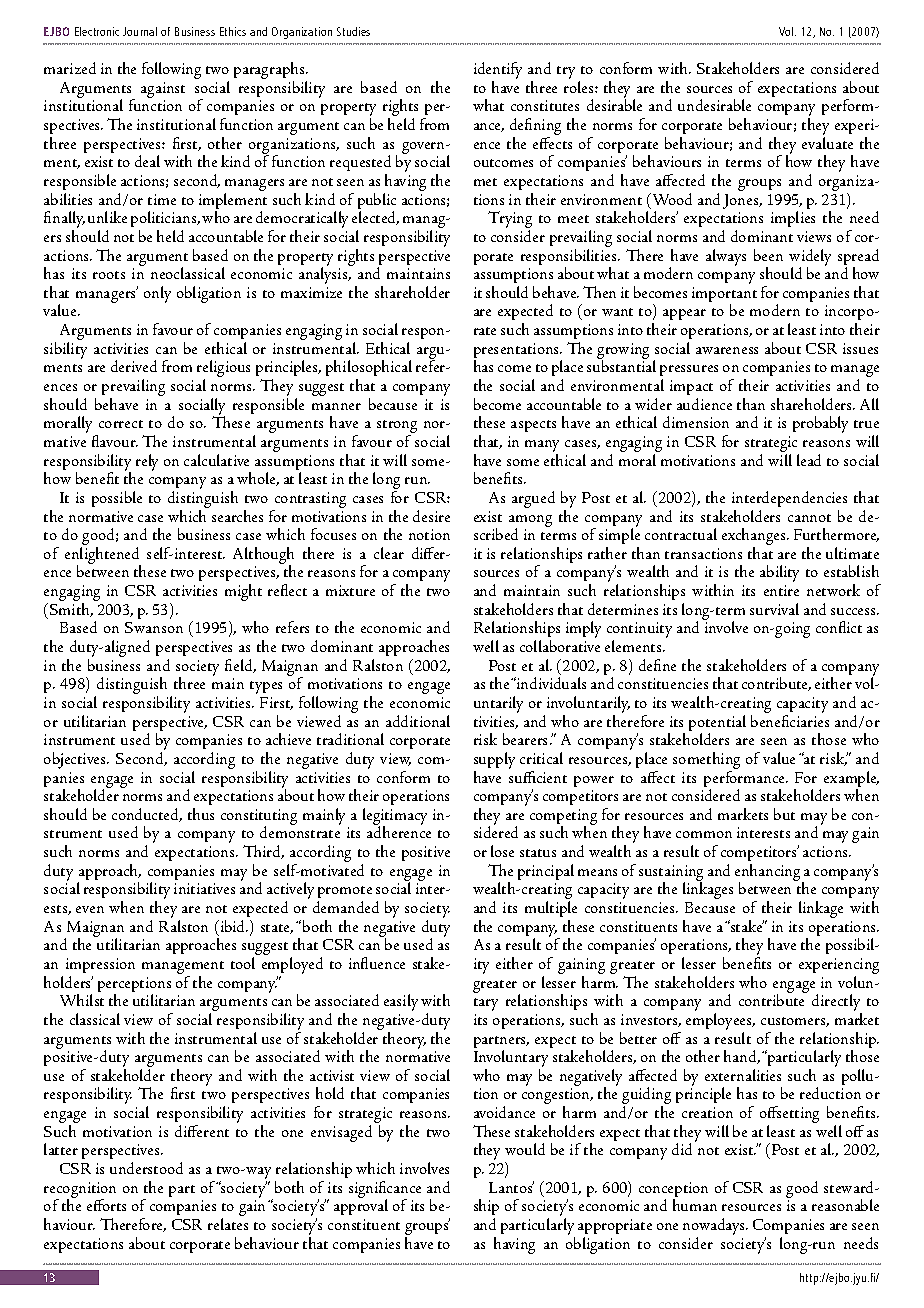  What do you see at coordinates (76, 760) in the document?
I see `objectives` at bounding box center [76, 760].
